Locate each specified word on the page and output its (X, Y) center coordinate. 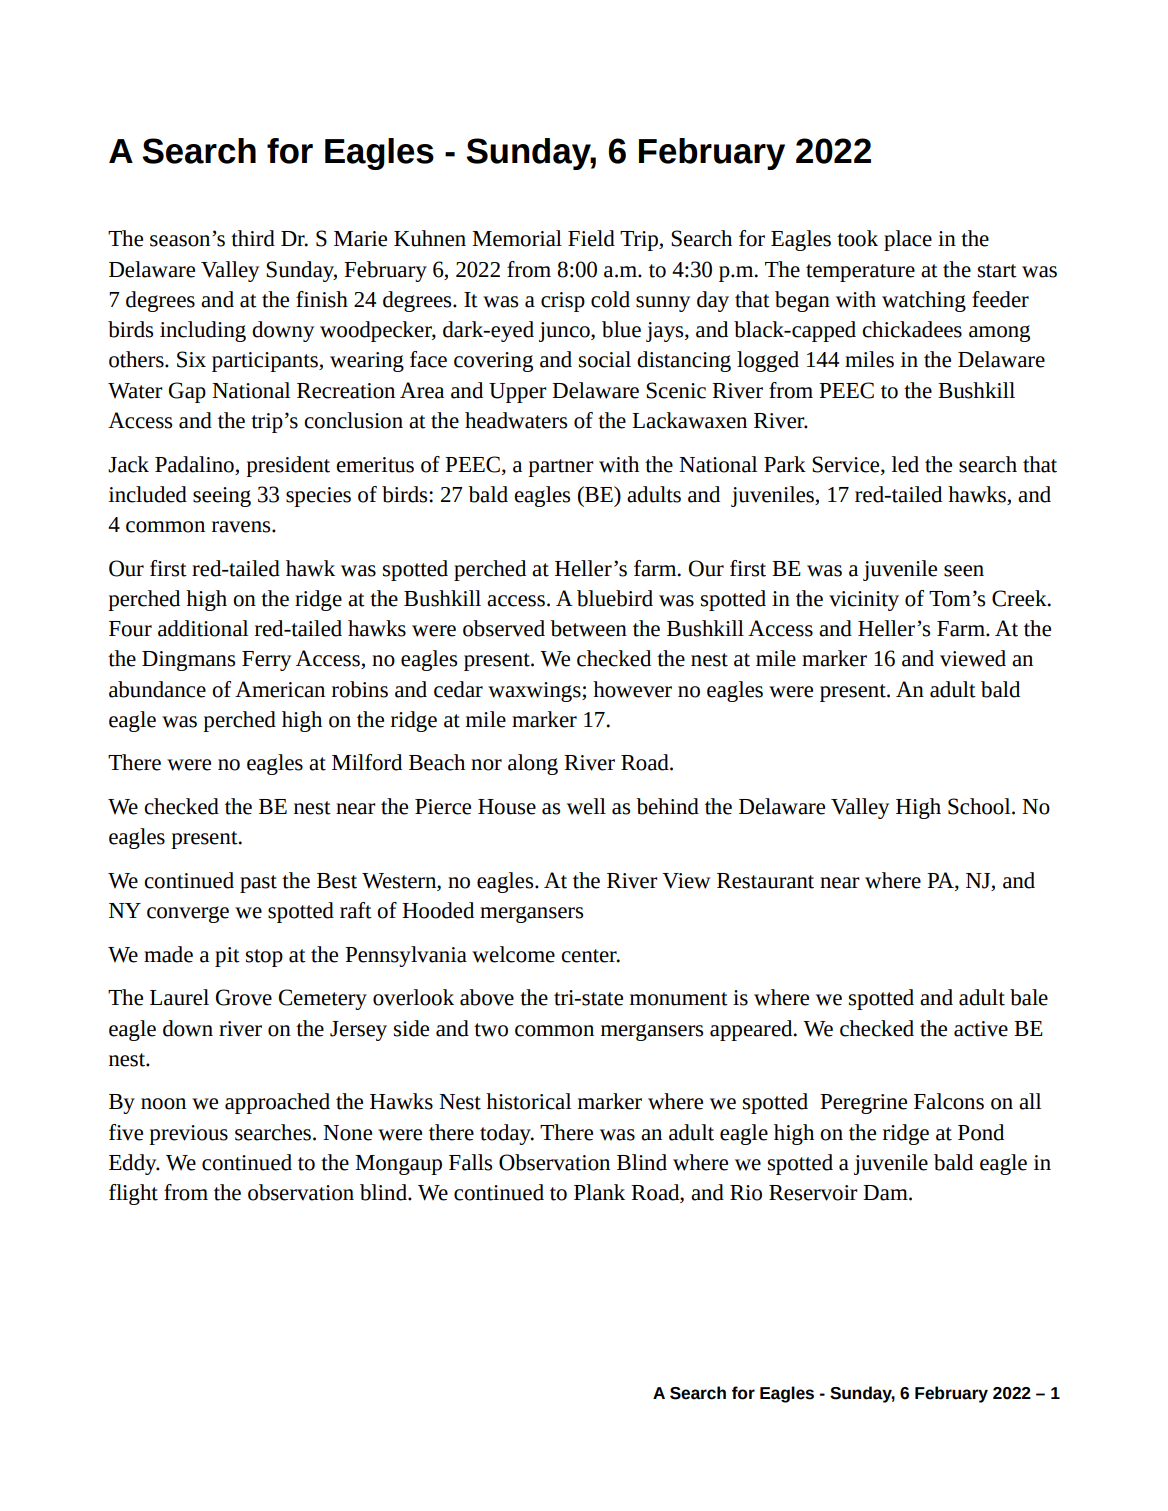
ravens (242, 527)
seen (964, 571)
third (253, 238)
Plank (599, 1192)
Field (591, 238)
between (588, 628)
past (258, 884)
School (980, 806)
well (586, 806)
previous (188, 1135)
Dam (886, 1193)
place (908, 240)
